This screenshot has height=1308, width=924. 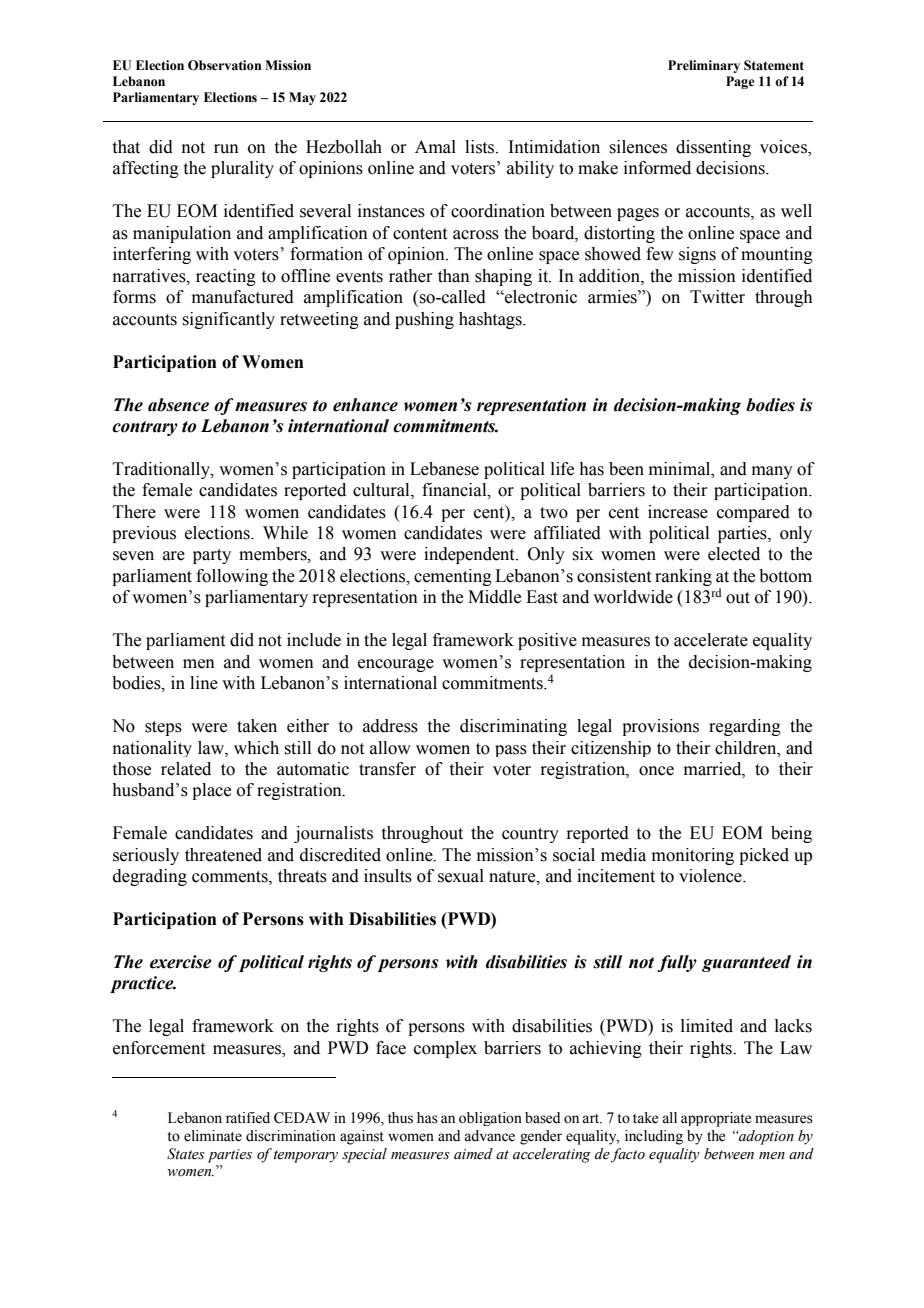 I want to click on following, so click(x=232, y=577).
